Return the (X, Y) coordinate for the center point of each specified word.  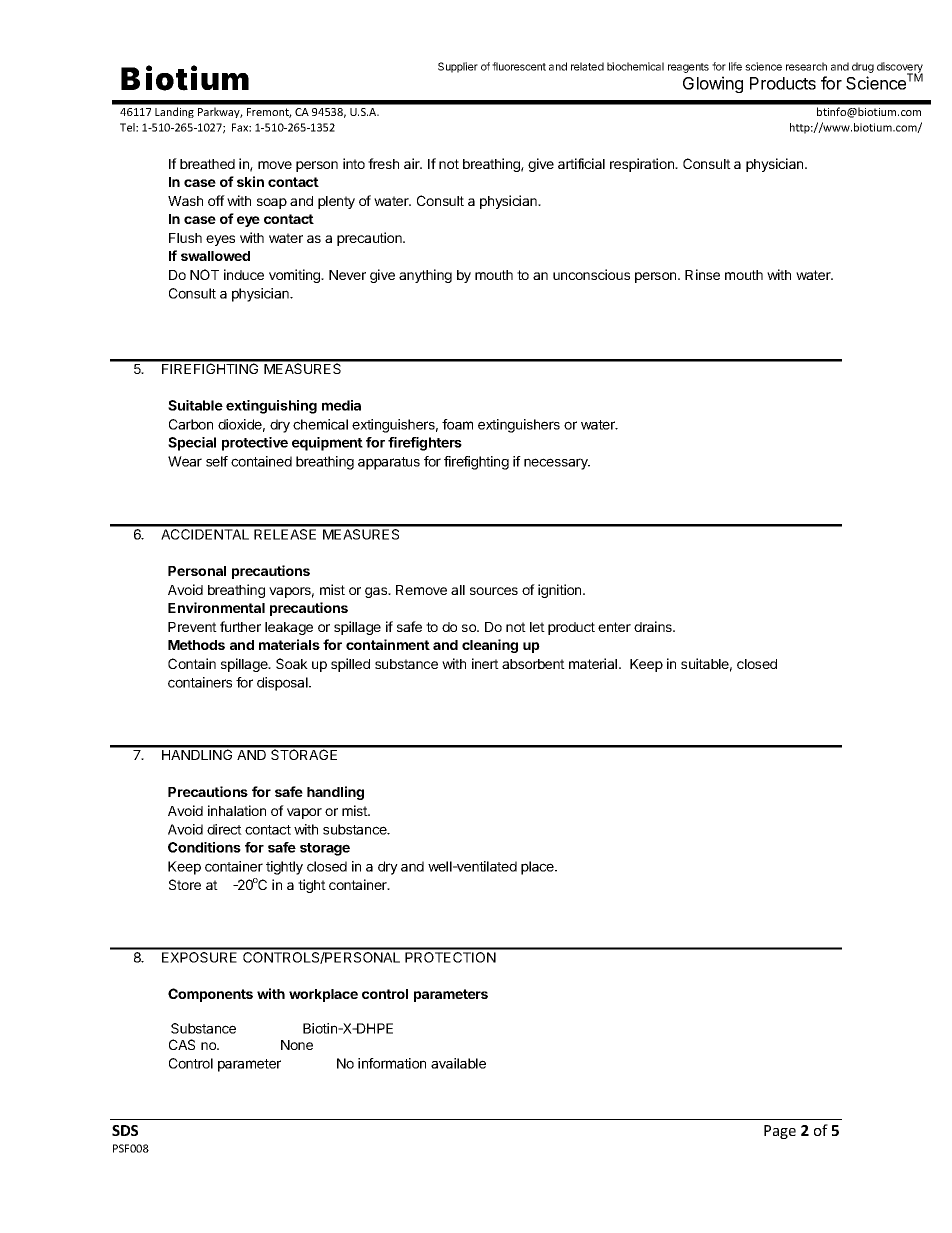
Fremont (269, 113)
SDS (125, 1130)
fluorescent (519, 66)
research (806, 66)
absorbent (533, 664)
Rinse (702, 274)
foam (457, 424)
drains (654, 626)
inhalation (237, 810)
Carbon (191, 424)
